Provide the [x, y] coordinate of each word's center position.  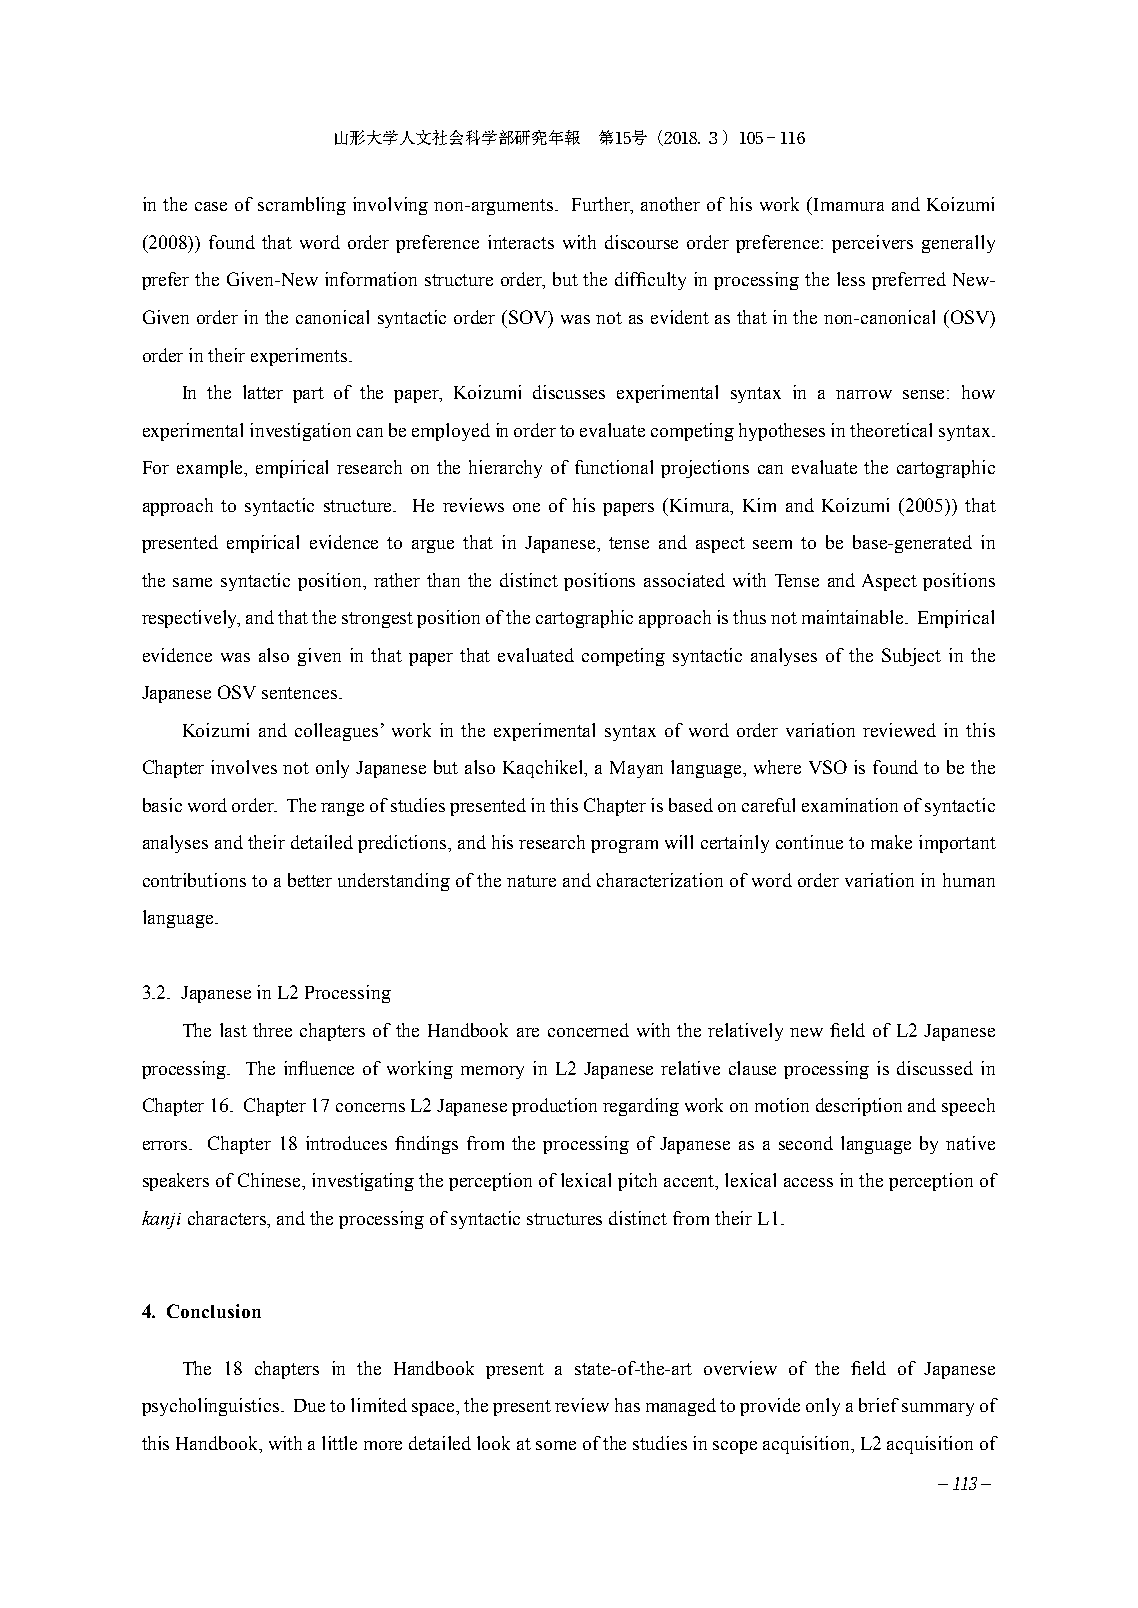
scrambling [302, 206]
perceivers [872, 244]
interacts [521, 242]
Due [309, 1405]
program [624, 846]
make [891, 842]
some [556, 1445]
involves [244, 767]
